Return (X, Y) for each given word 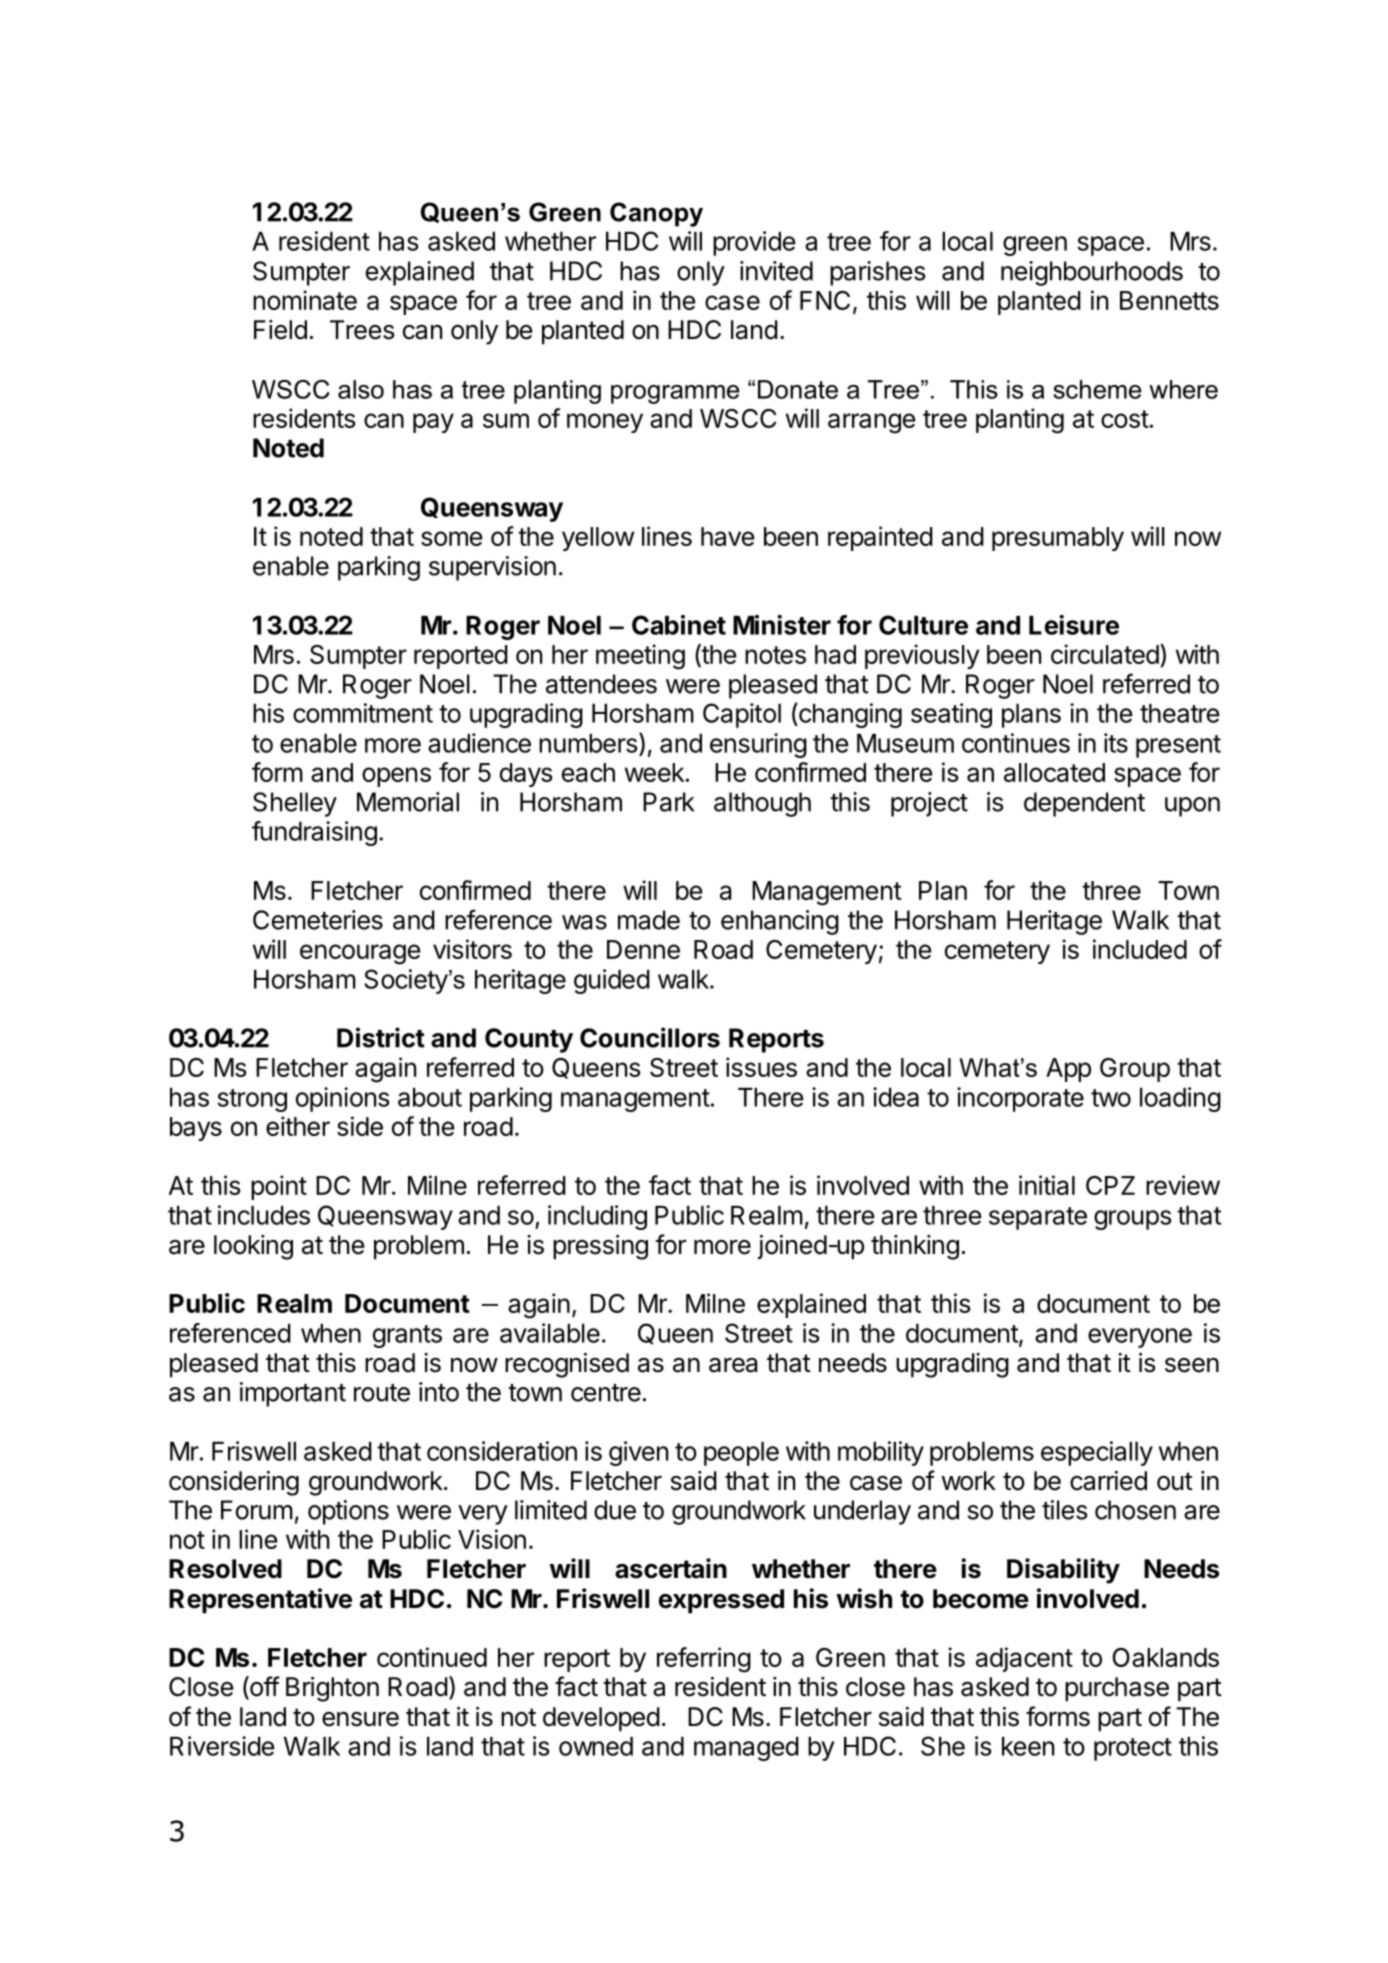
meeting (640, 657)
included (1140, 949)
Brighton (332, 1689)
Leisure (1074, 625)
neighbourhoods (1092, 273)
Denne (643, 949)
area (733, 1365)
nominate (305, 300)
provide (754, 243)
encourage (360, 954)
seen (1192, 1365)
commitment (363, 713)
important (293, 1394)
